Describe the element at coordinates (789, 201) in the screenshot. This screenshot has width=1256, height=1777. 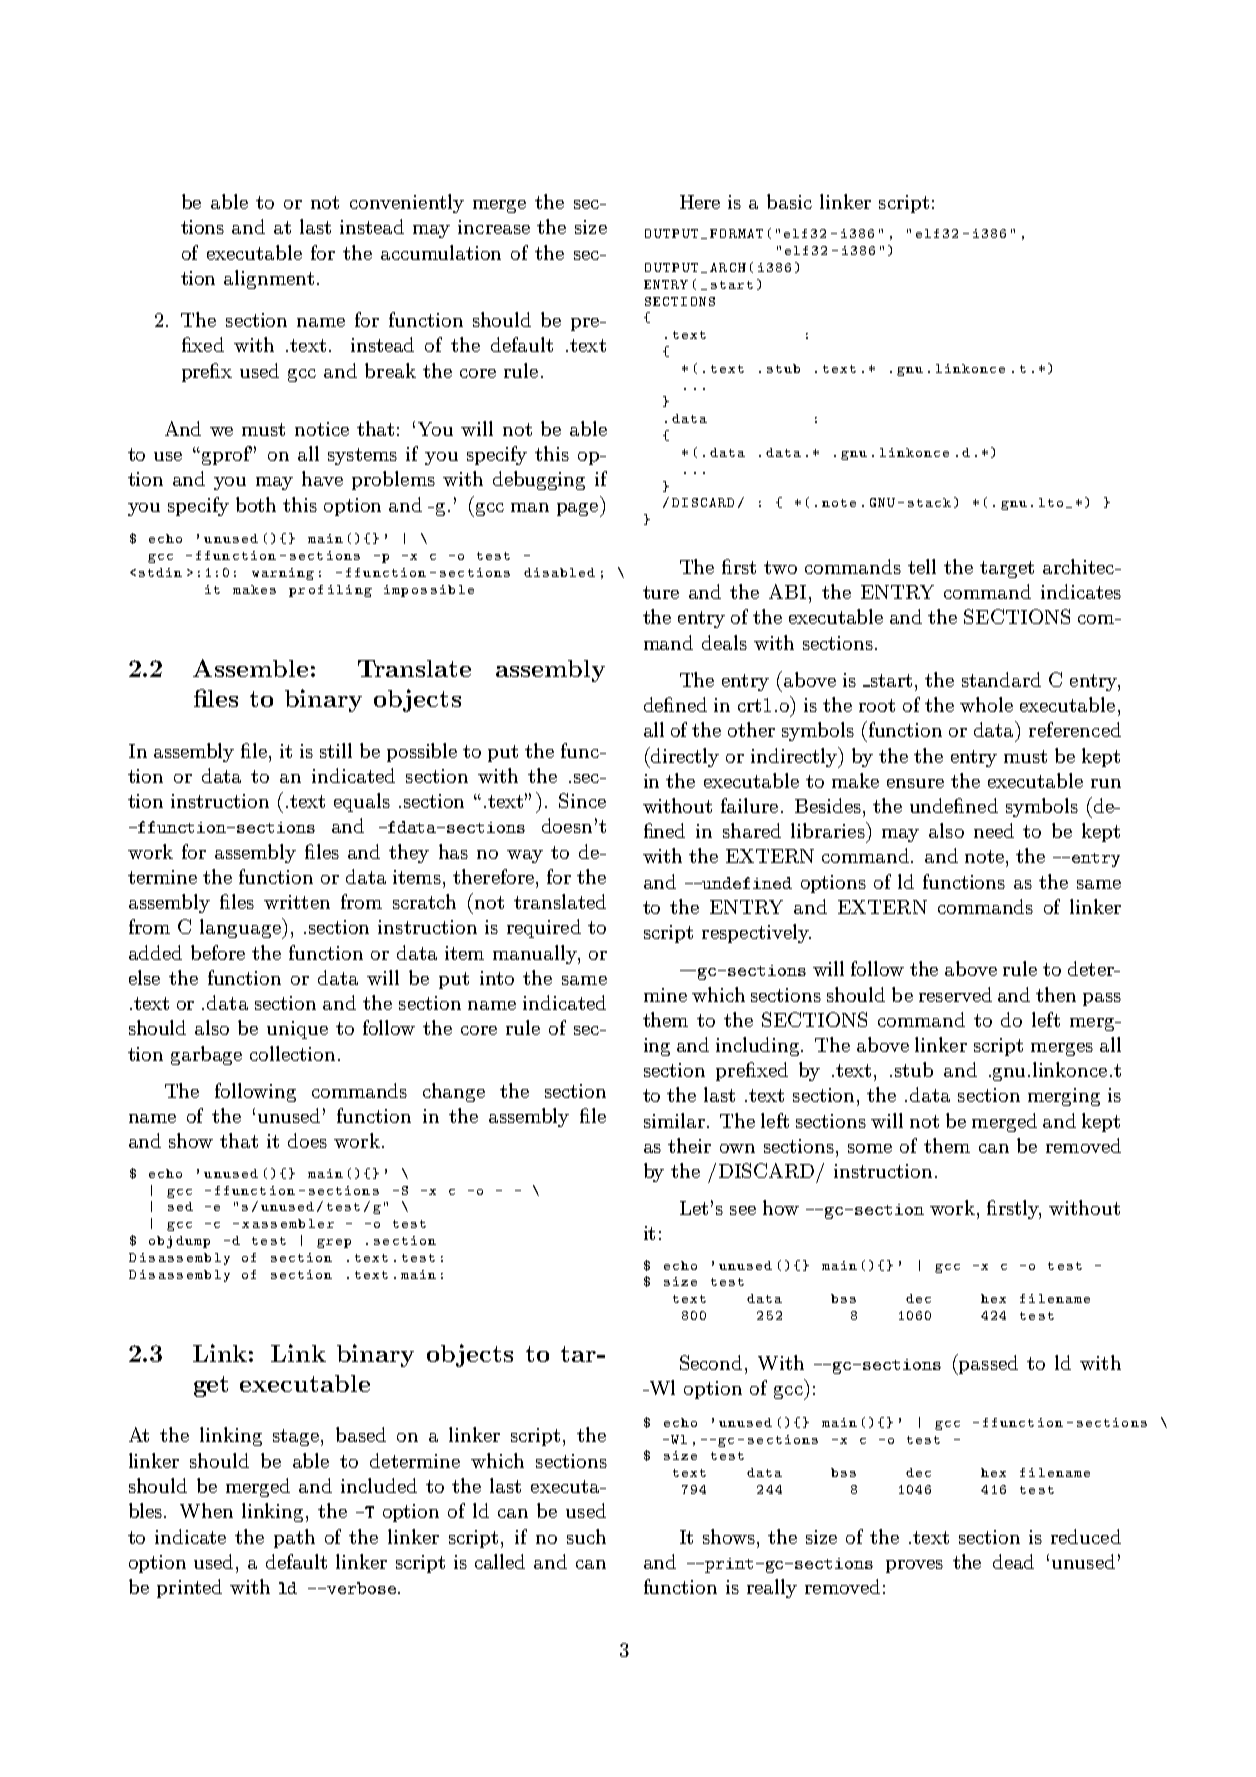
I see `basic` at that location.
